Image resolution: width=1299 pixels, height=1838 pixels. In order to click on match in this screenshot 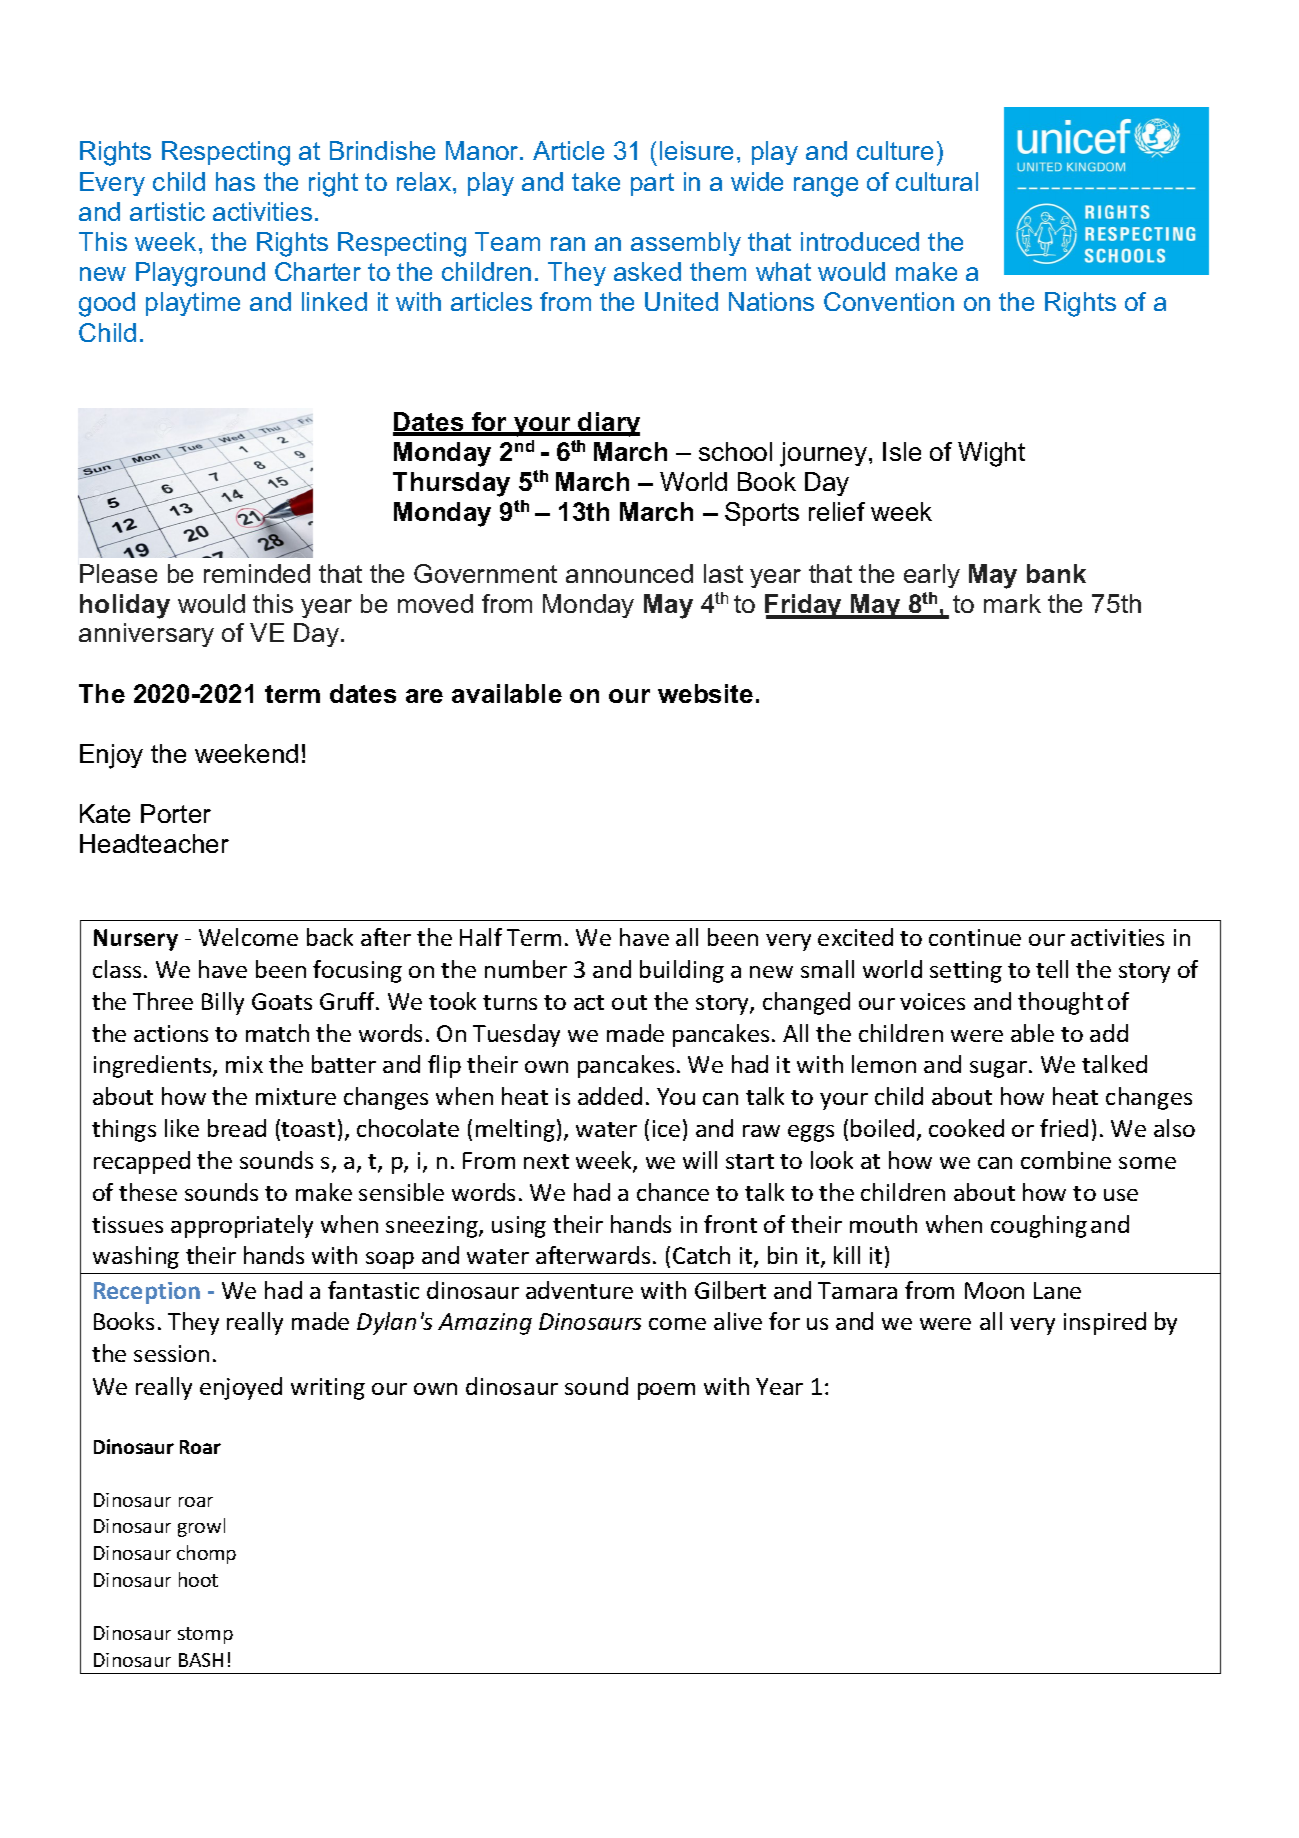, I will do `click(277, 1033)`.
